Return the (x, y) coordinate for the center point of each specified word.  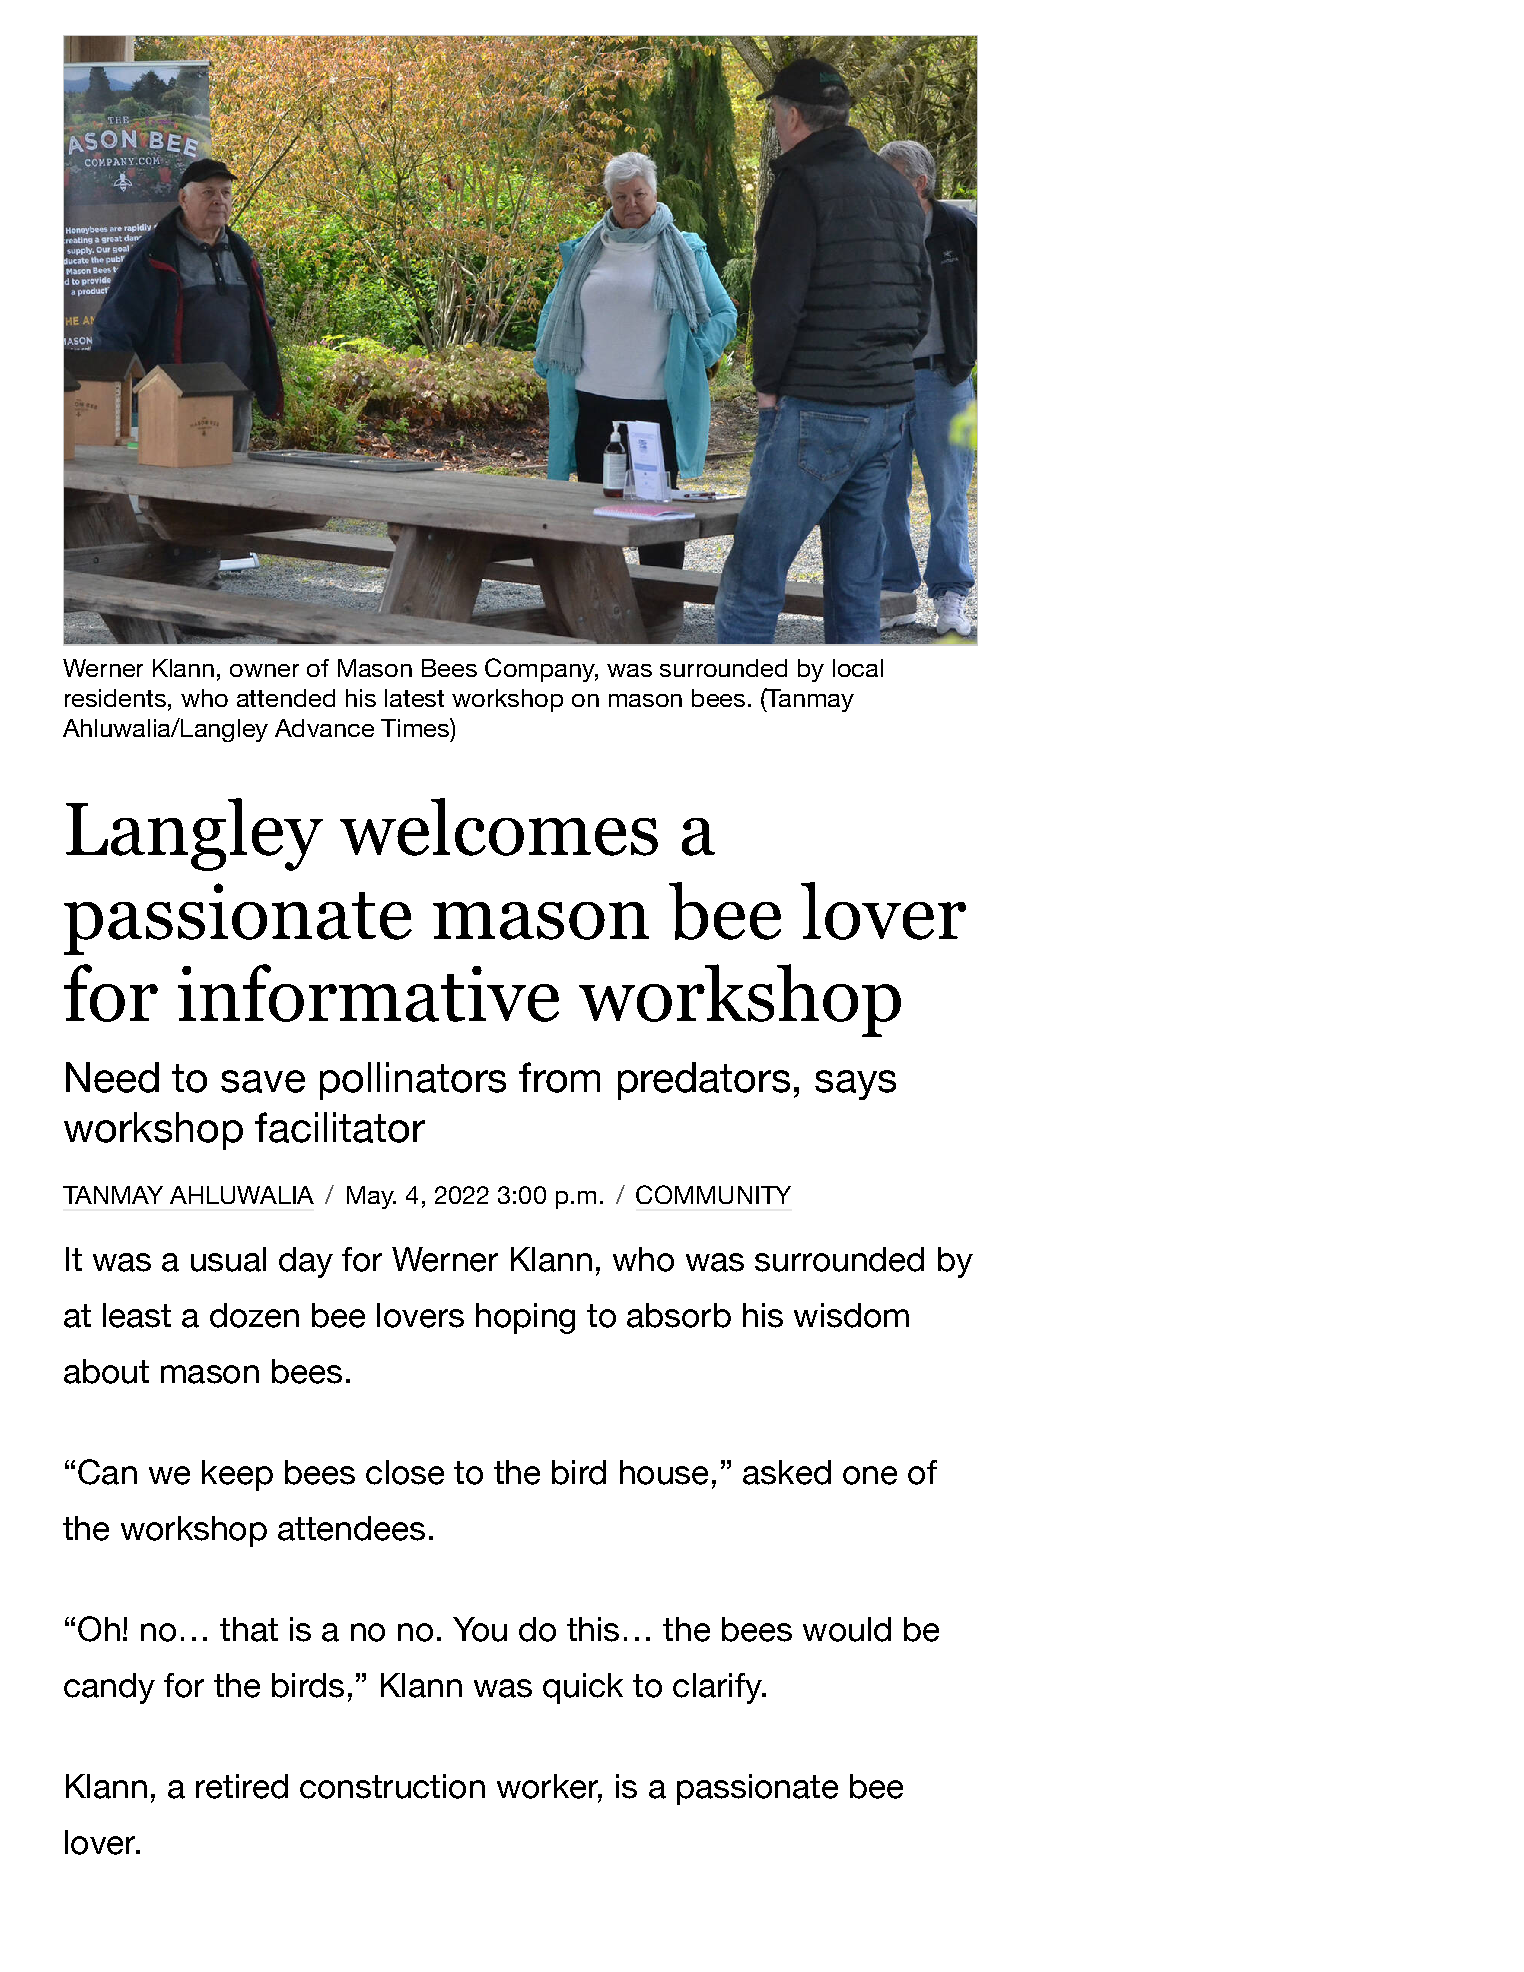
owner (264, 670)
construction (392, 1786)
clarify (718, 1688)
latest (414, 698)
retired (242, 1786)
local (858, 668)
